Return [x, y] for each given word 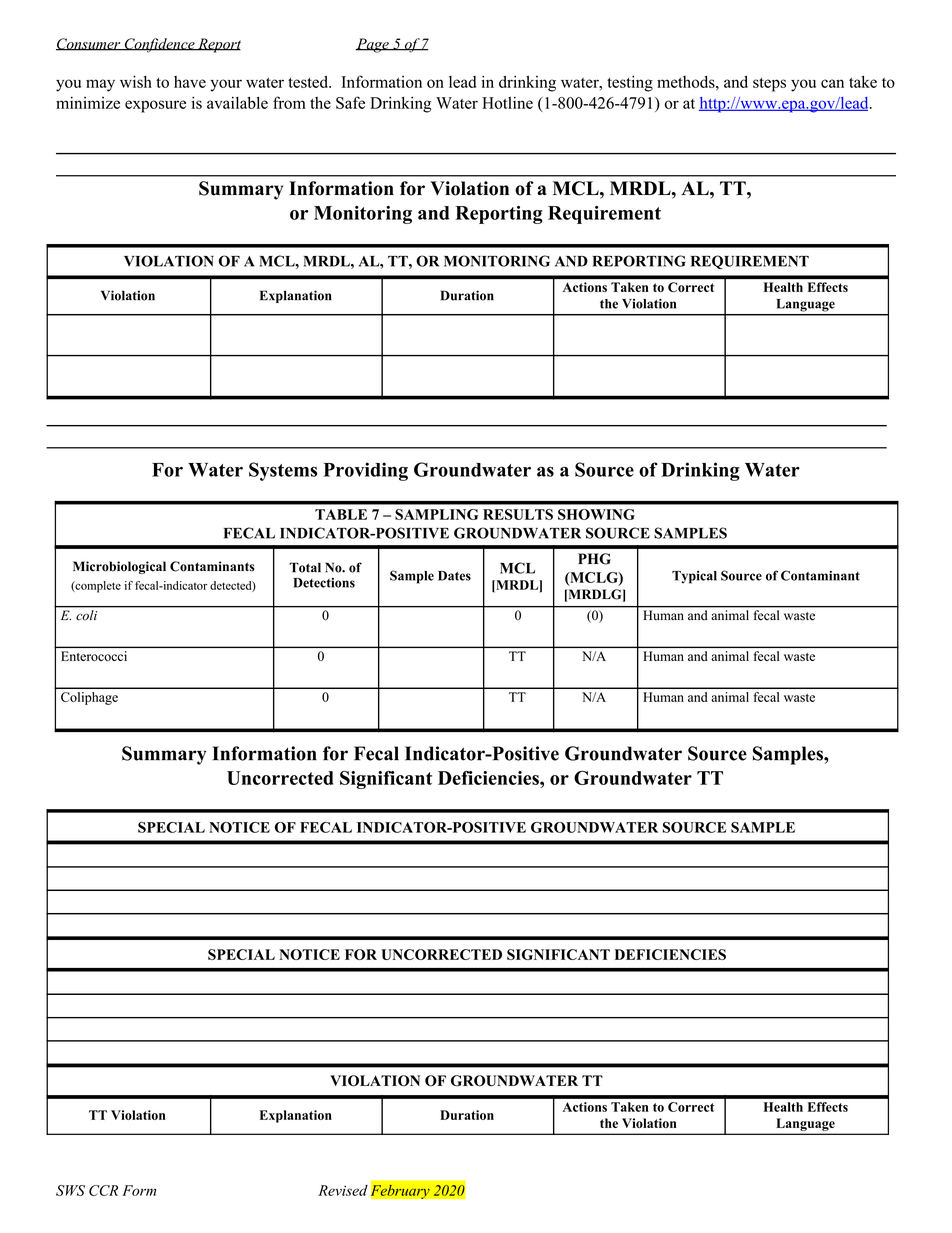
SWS [70, 1190]
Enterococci [94, 656]
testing [630, 83]
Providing [365, 471]
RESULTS [518, 514]
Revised [343, 1190]
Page [373, 45]
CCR [103, 1190]
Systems [283, 471]
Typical [694, 577]
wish [136, 81]
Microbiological [119, 567]
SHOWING [596, 514]
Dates [454, 576]
